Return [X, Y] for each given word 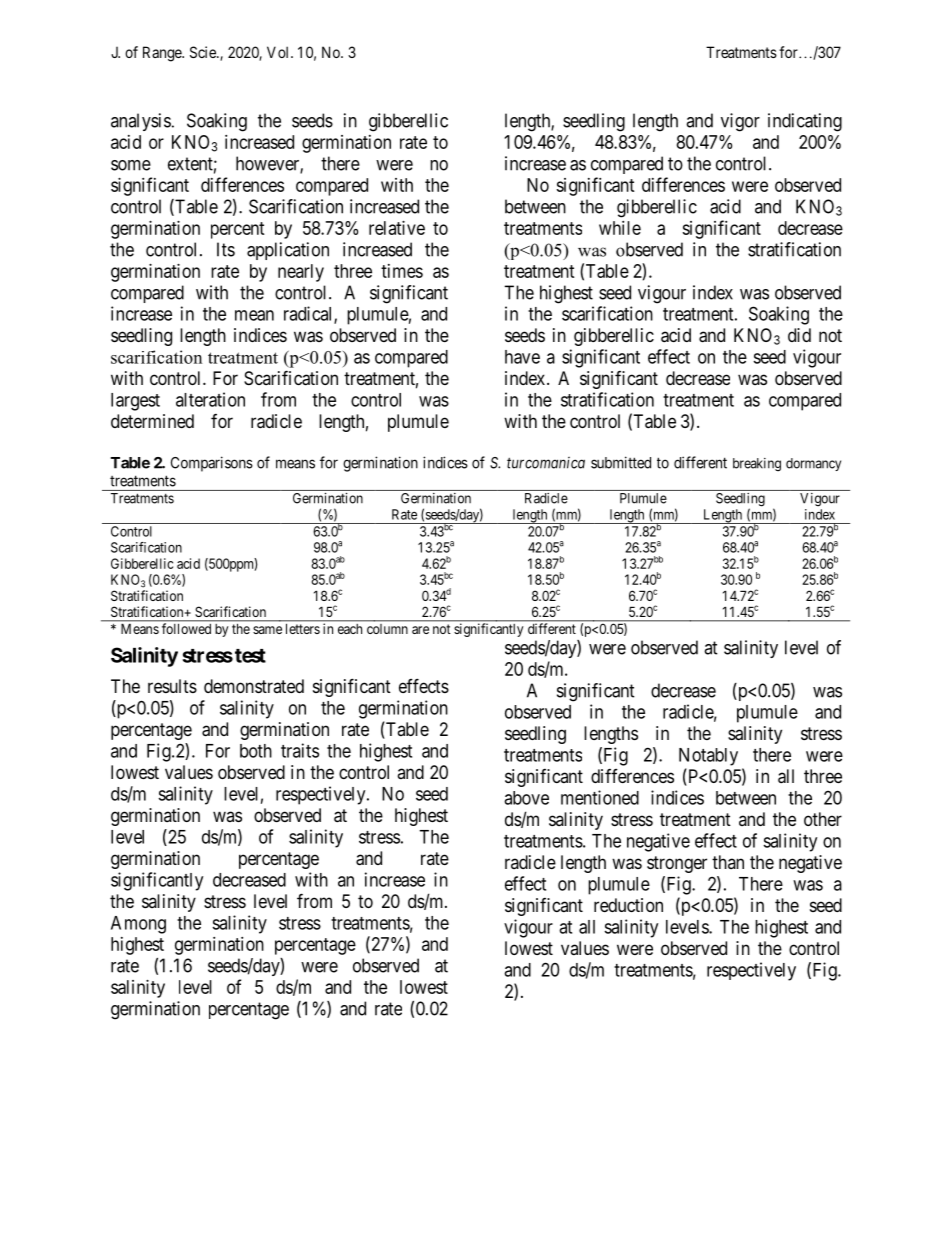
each [350, 629]
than [728, 862]
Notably [708, 757]
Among [138, 925]
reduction [628, 905]
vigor [740, 122]
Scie [204, 52]
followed [186, 628]
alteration [210, 399]
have [522, 357]
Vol [279, 52]
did [799, 335]
